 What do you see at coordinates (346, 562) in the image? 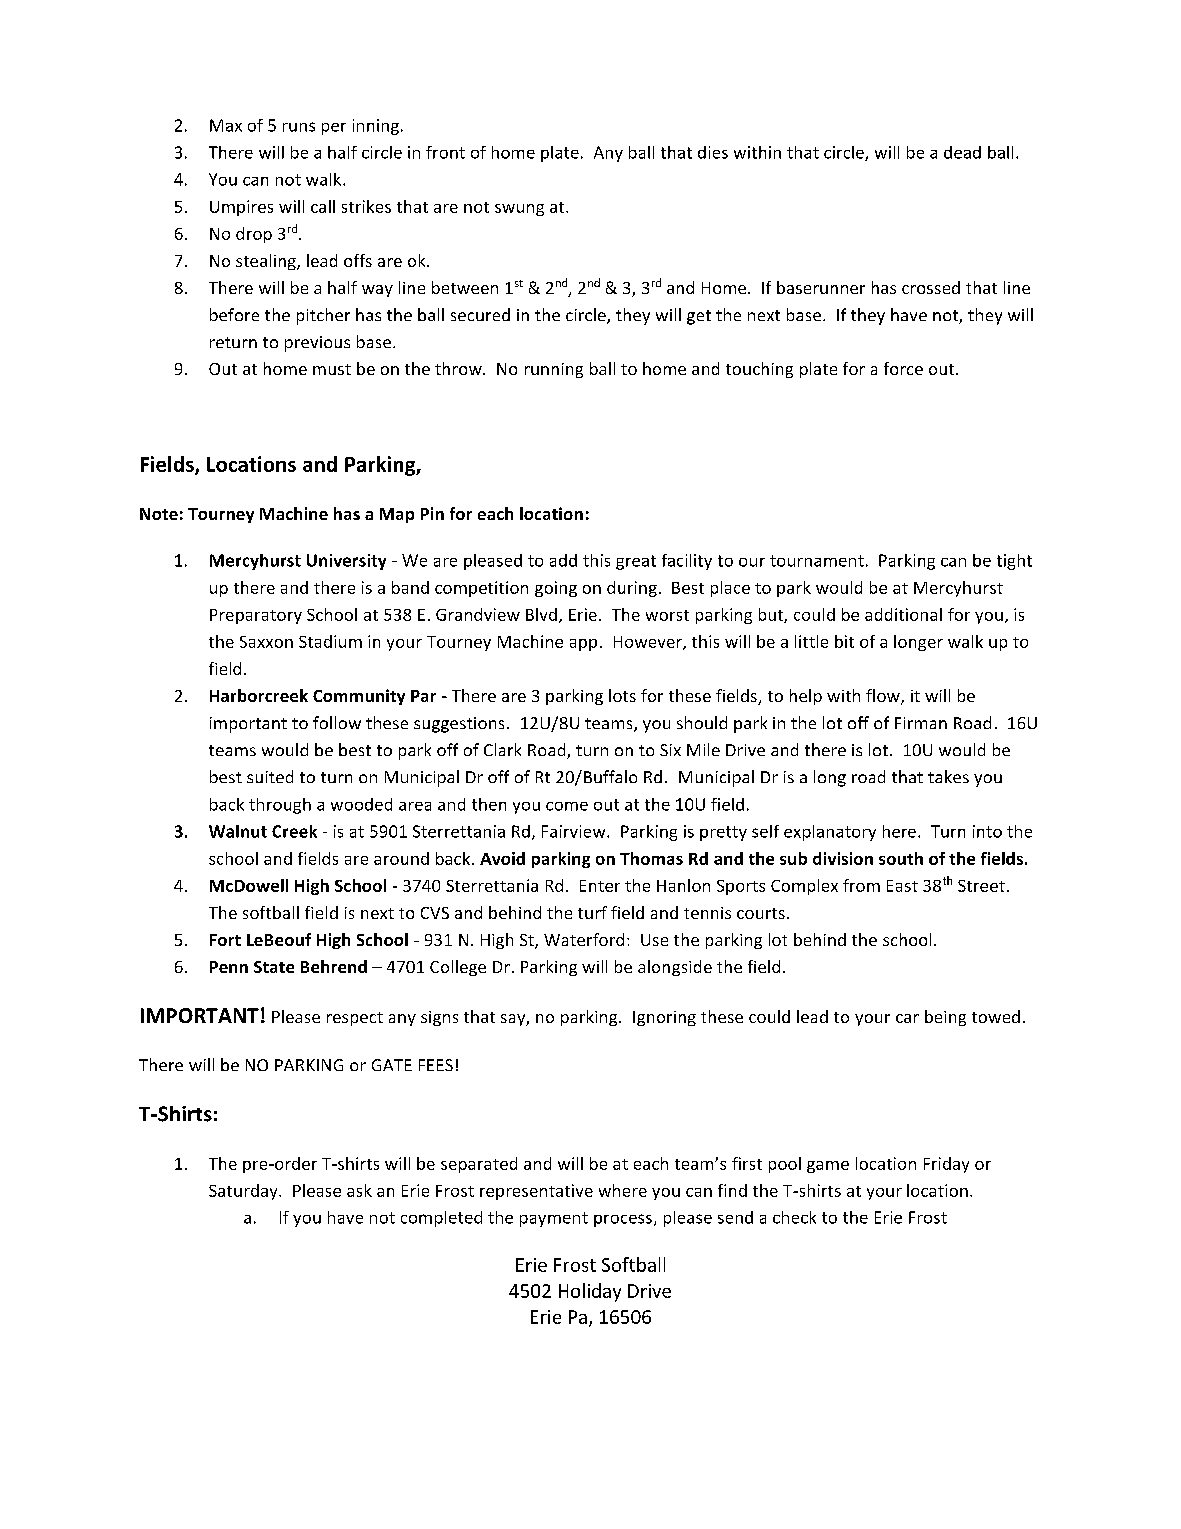
I see `University` at bounding box center [346, 562].
